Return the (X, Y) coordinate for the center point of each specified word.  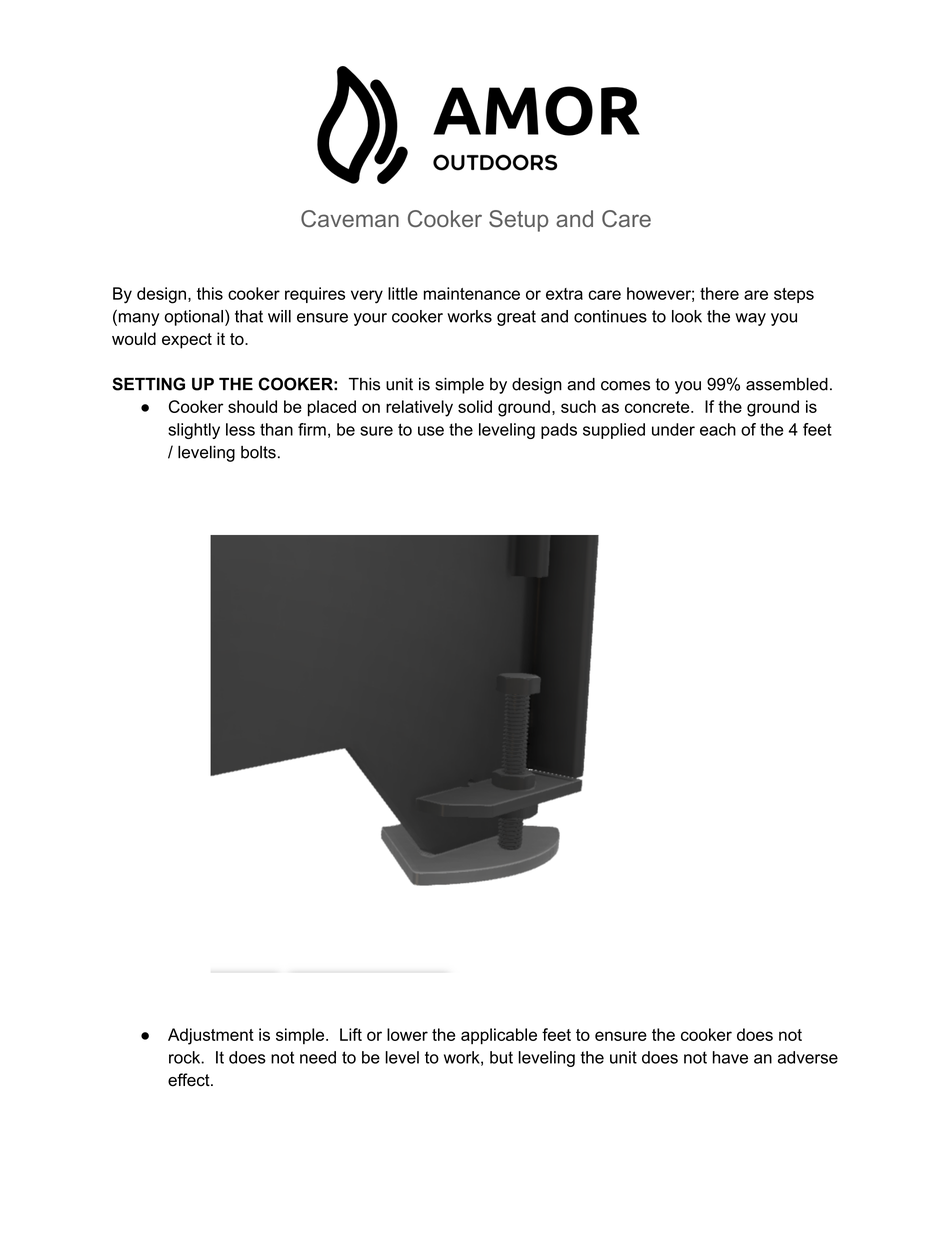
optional (194, 318)
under (673, 429)
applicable (499, 1036)
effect (190, 1080)
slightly (194, 431)
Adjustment (211, 1036)
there (719, 293)
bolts (258, 452)
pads (559, 431)
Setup (518, 221)
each (718, 429)
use (431, 431)
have (730, 1057)
